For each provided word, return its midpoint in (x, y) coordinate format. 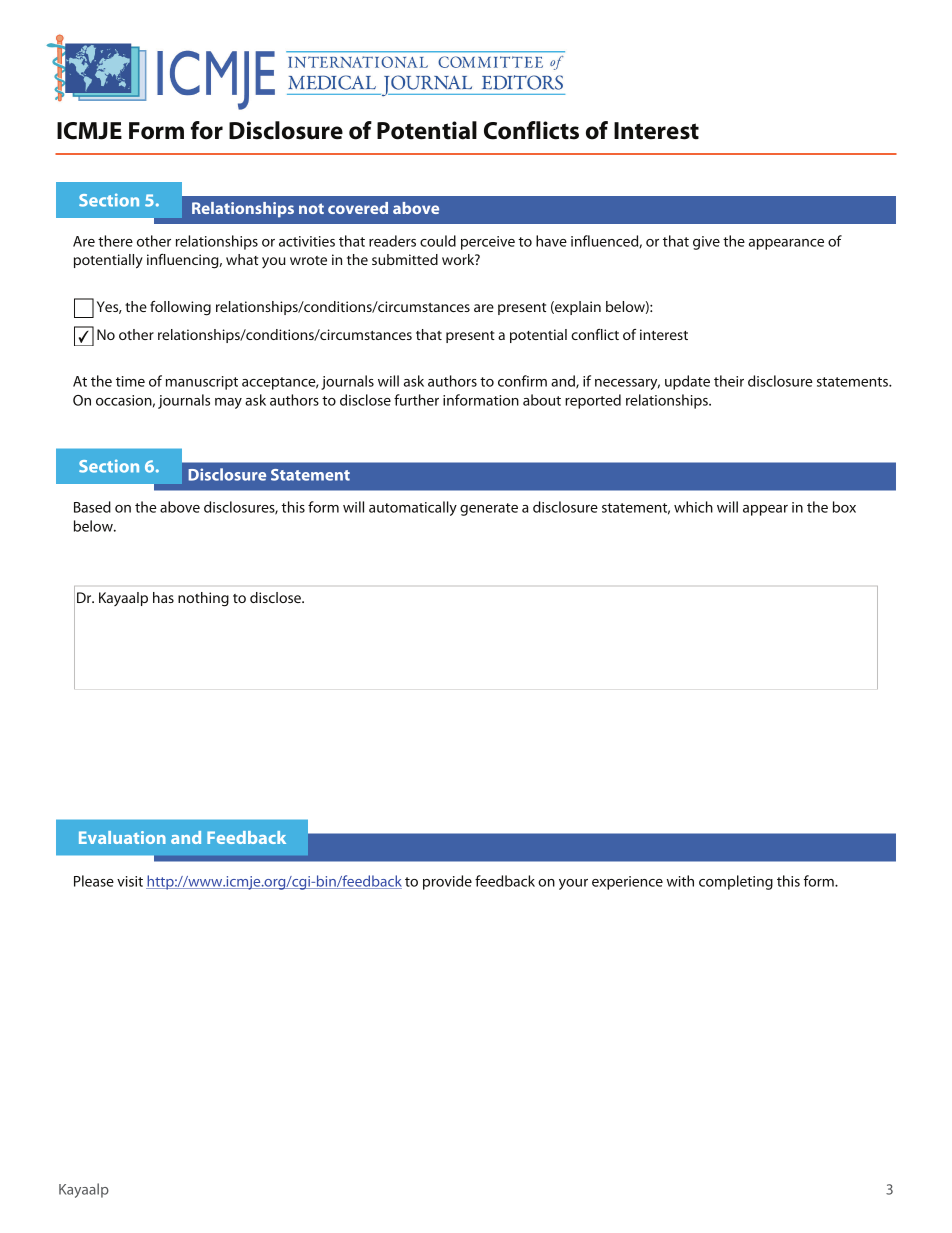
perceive (488, 243)
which (693, 507)
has (163, 597)
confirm (522, 381)
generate (489, 509)
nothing (203, 599)
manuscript (202, 383)
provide (447, 882)
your (573, 884)
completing (736, 882)
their (729, 381)
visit (130, 881)
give (706, 243)
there (115, 241)
